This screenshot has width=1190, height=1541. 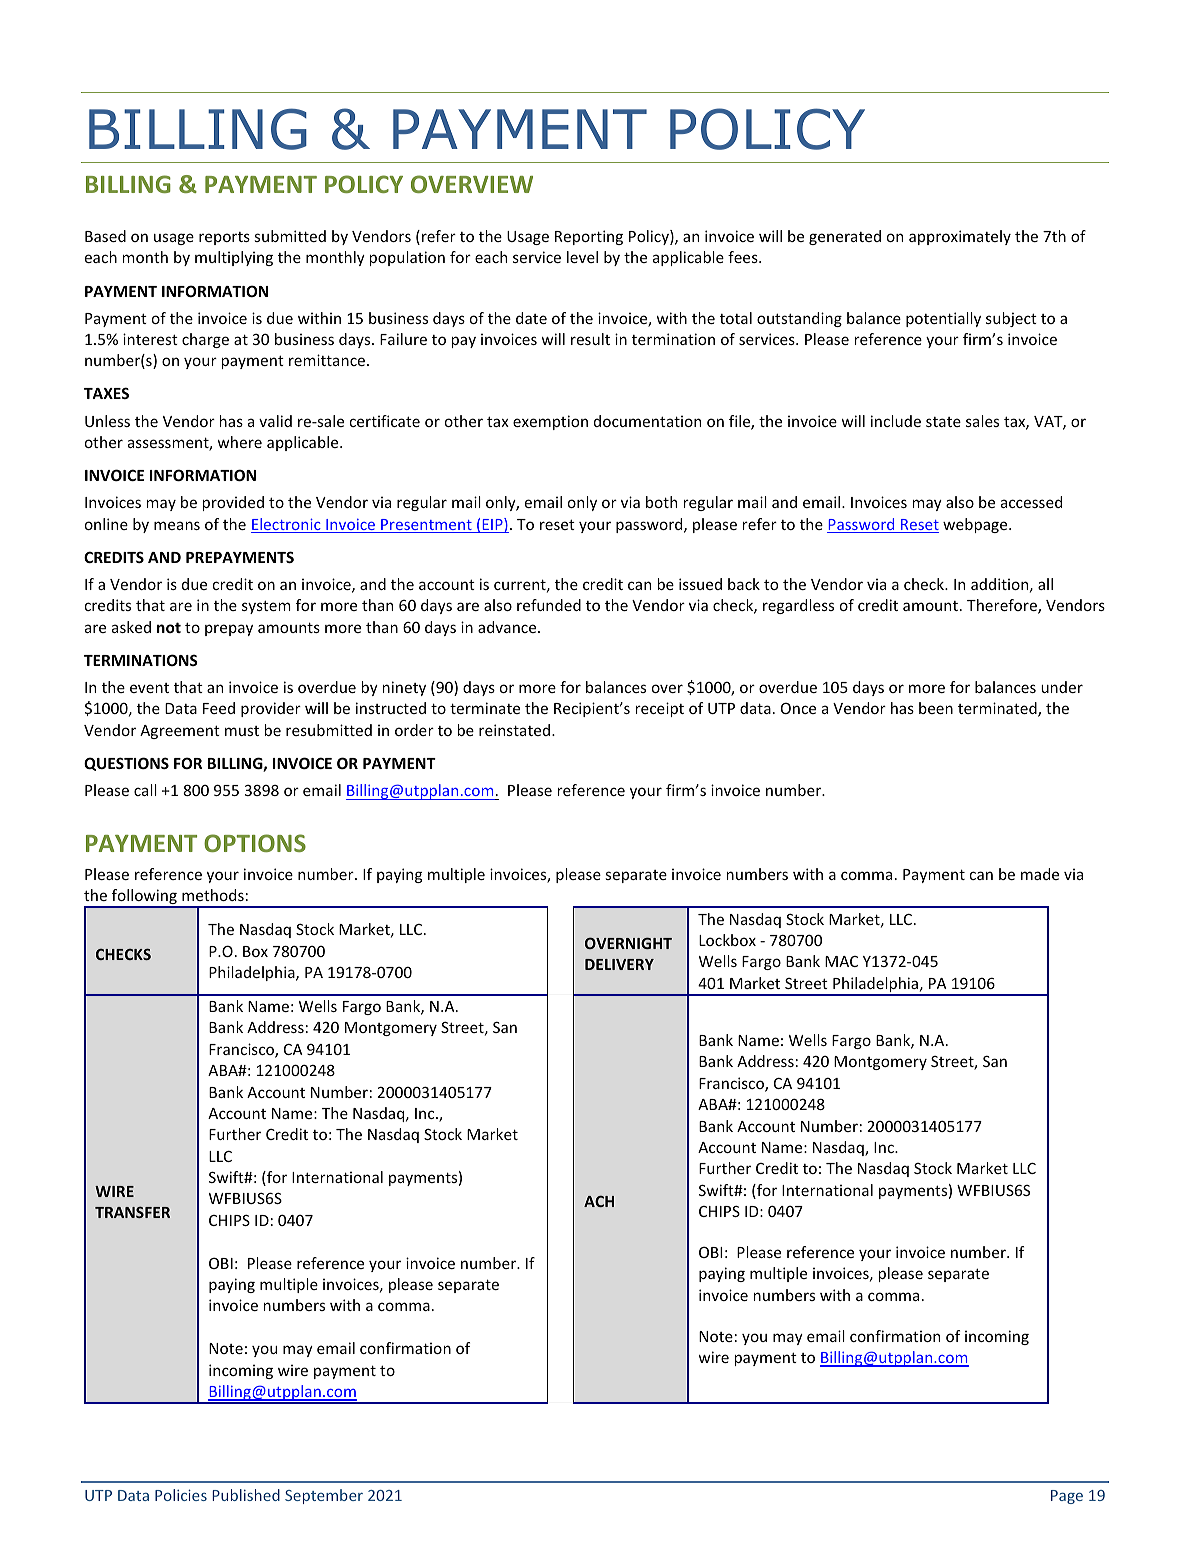 I want to click on MAC, so click(x=841, y=961).
